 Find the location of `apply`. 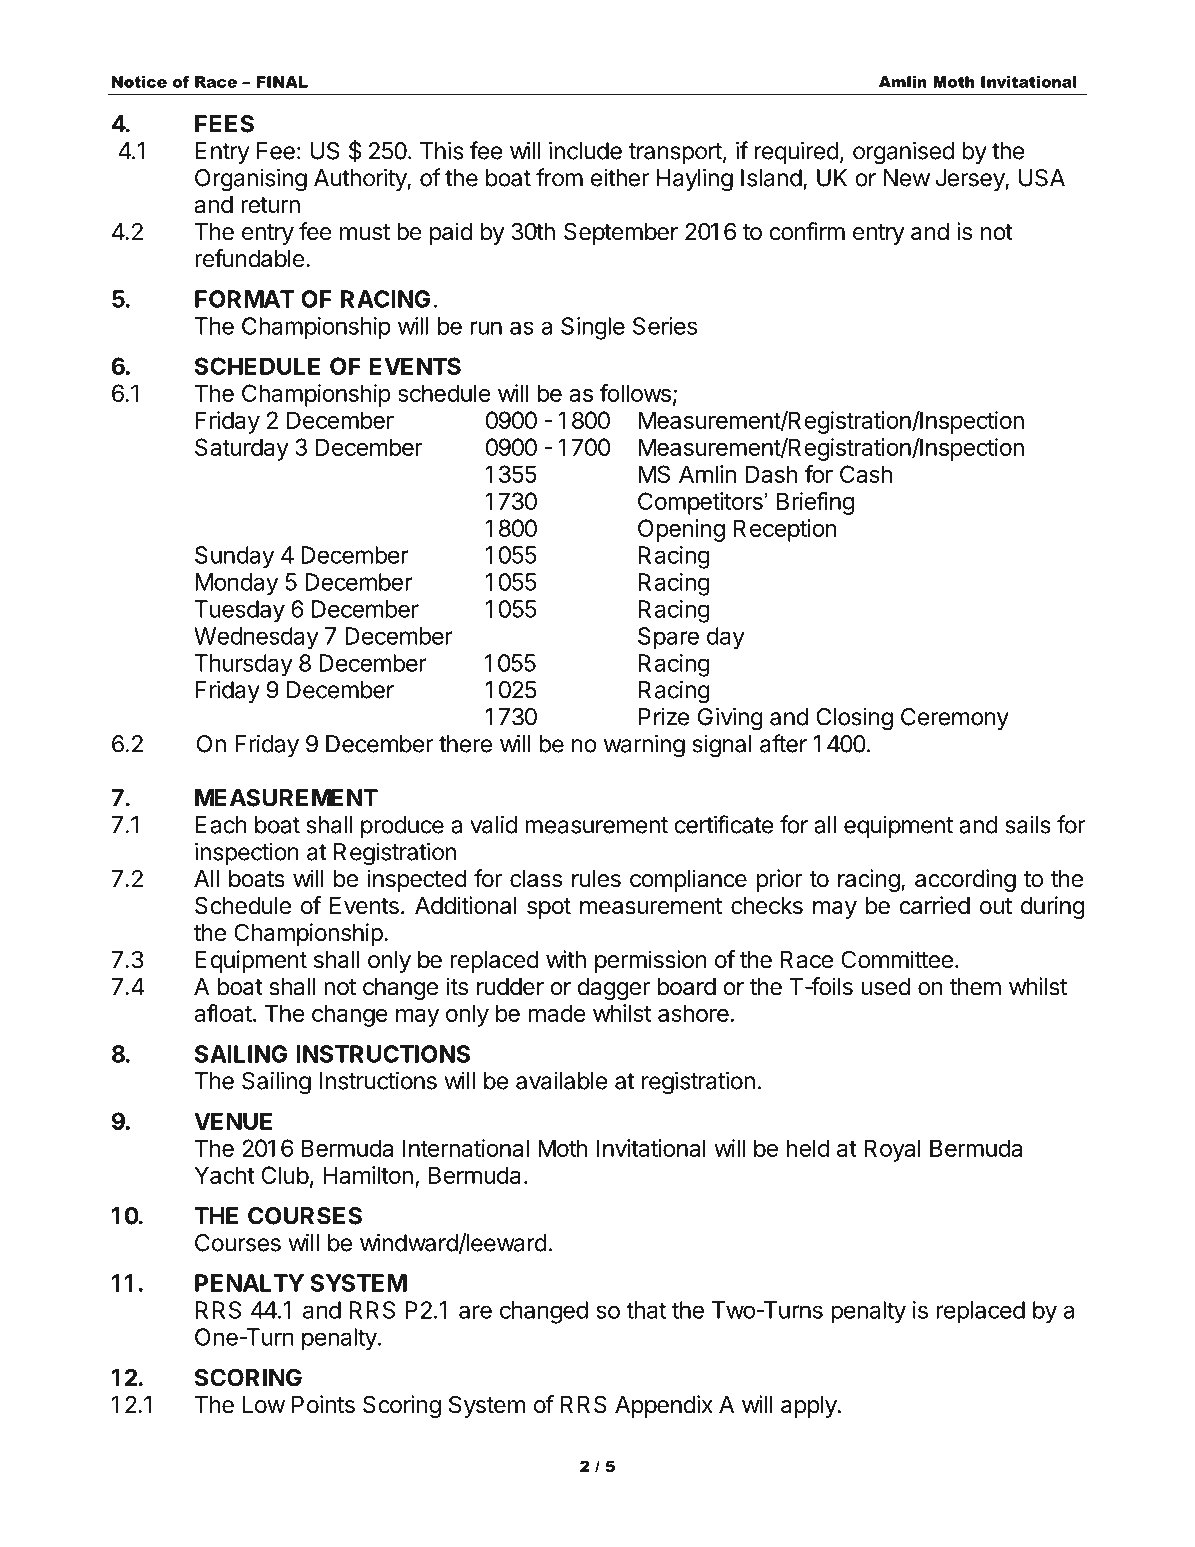

apply is located at coordinates (809, 1407).
